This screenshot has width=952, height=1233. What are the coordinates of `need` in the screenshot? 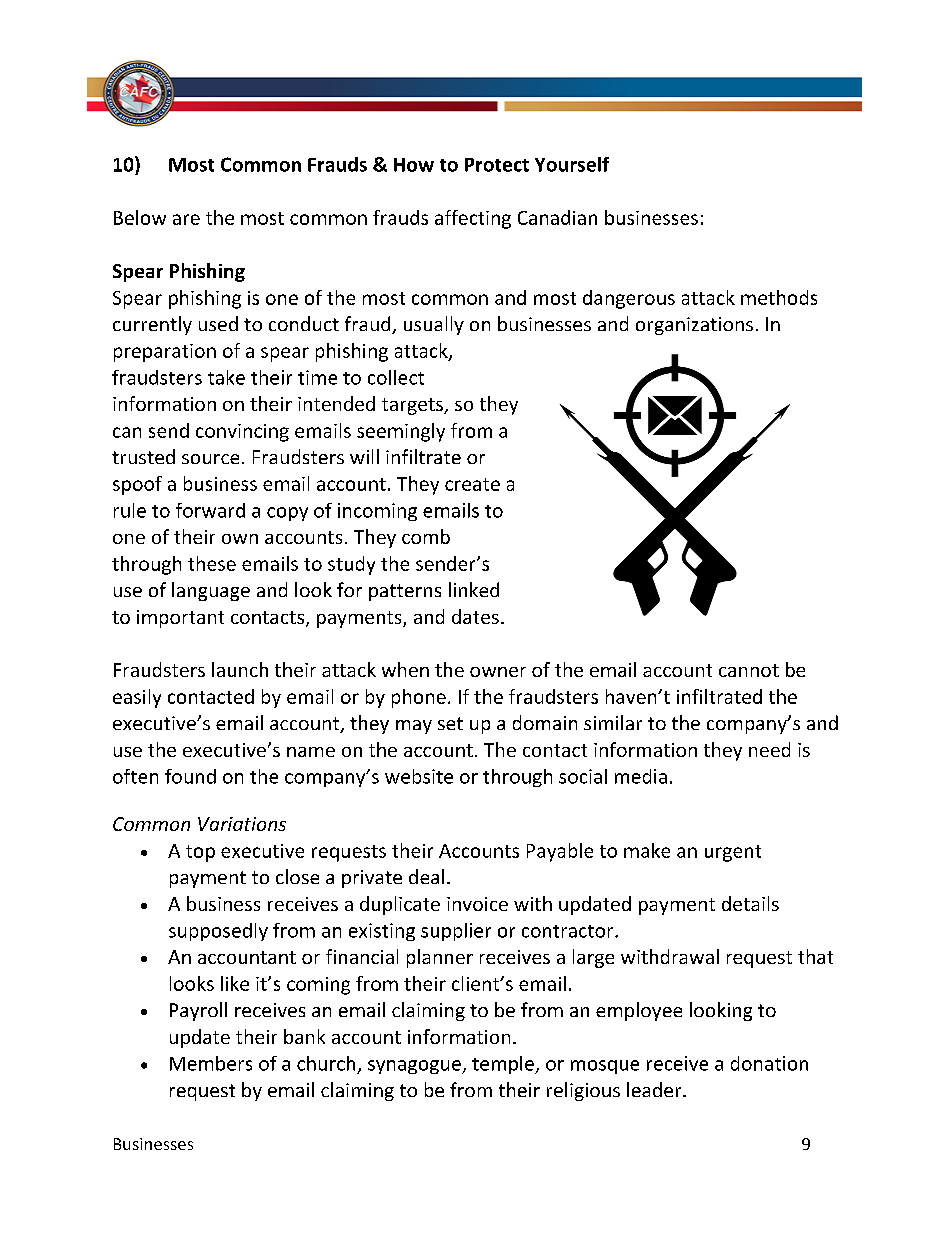 It's located at (769, 749).
